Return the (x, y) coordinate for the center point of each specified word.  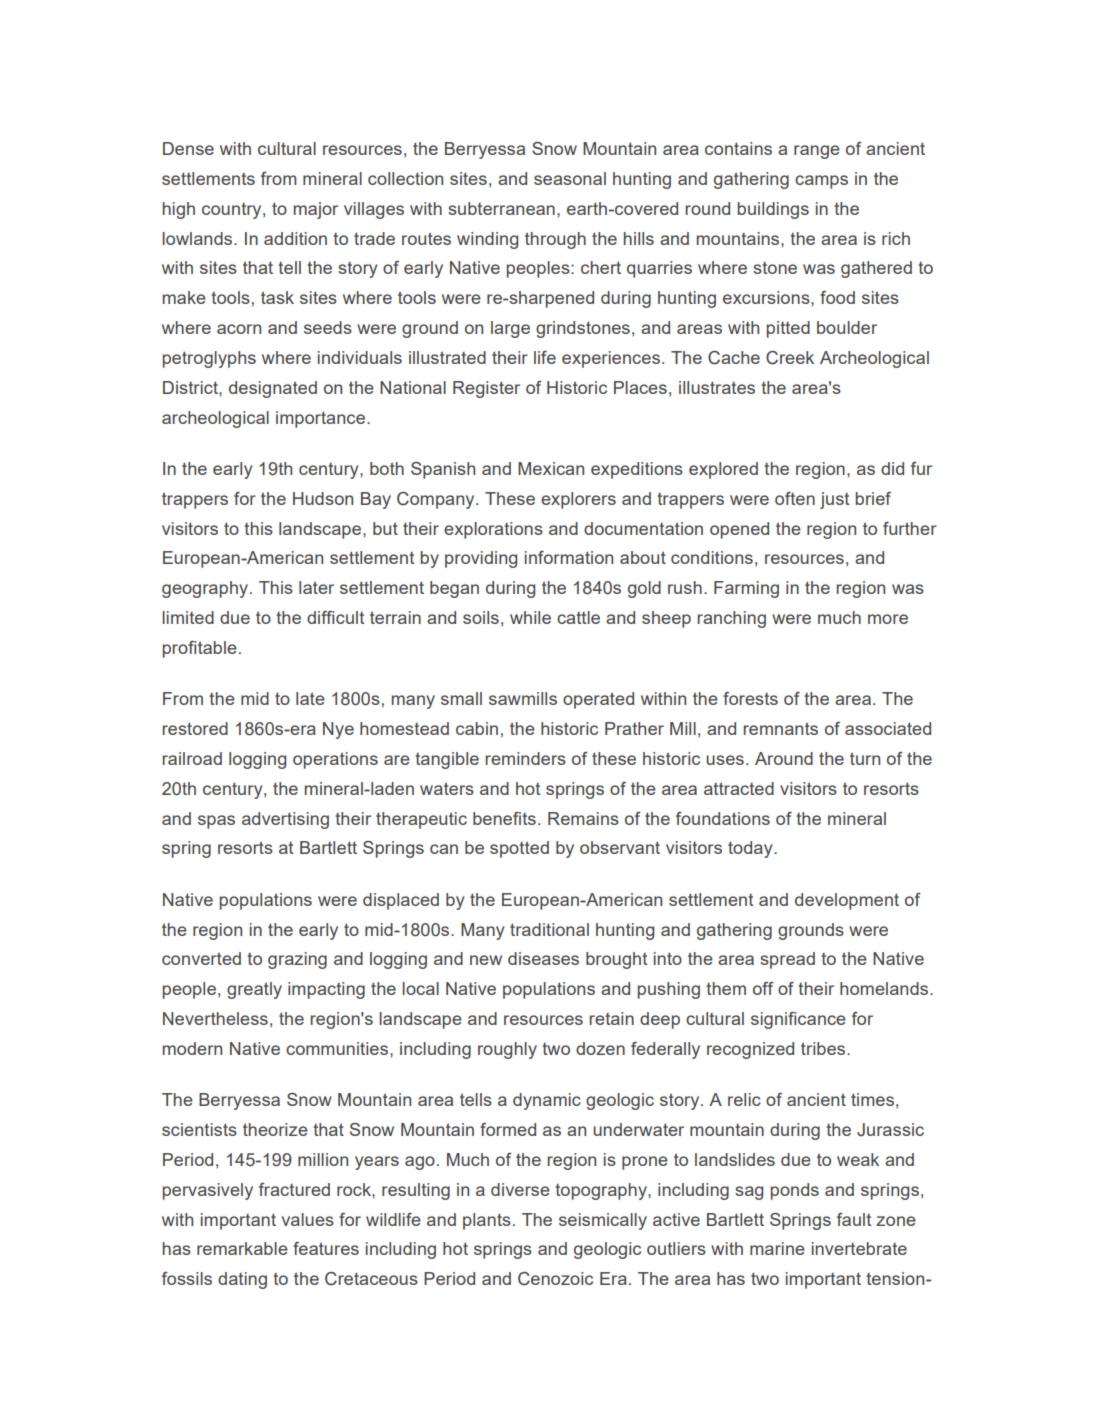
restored (195, 728)
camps (821, 182)
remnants (781, 728)
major (316, 210)
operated (598, 700)
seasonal (570, 178)
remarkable (242, 1248)
